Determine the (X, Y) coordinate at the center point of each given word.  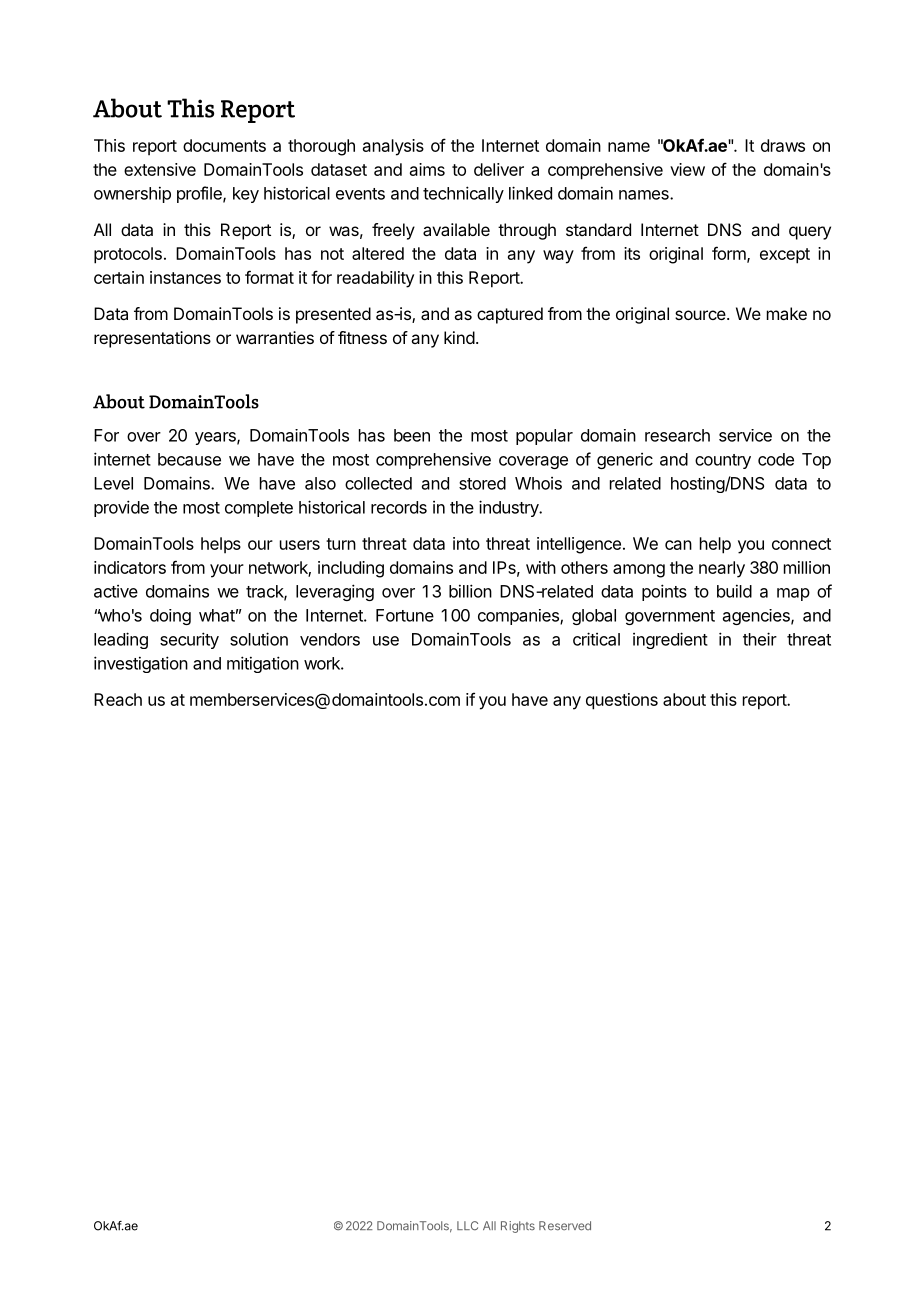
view (687, 169)
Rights (518, 1227)
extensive (160, 169)
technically (463, 194)
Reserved (565, 1226)
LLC (467, 1225)
